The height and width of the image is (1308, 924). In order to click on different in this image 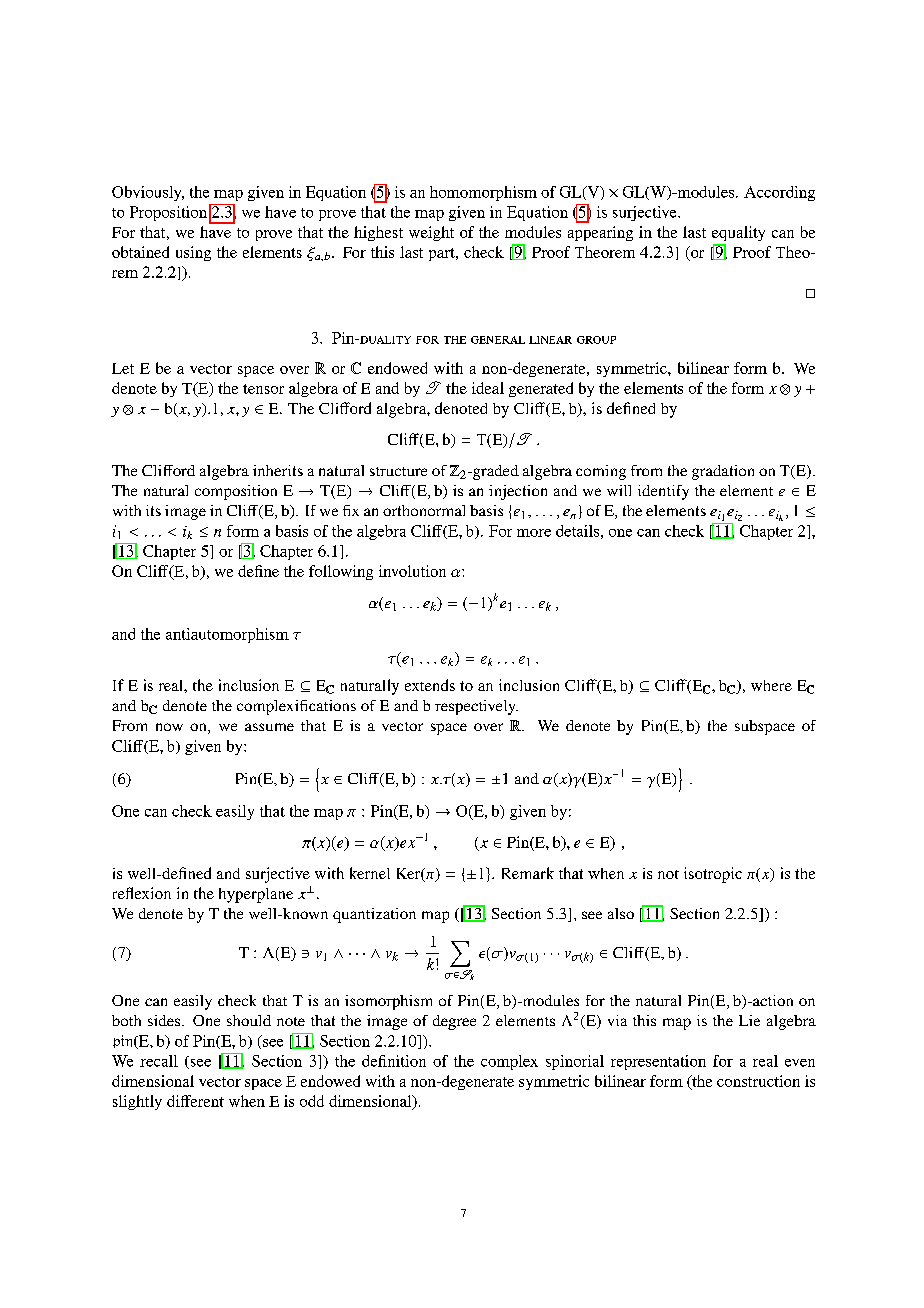, I will do `click(195, 1101)`.
